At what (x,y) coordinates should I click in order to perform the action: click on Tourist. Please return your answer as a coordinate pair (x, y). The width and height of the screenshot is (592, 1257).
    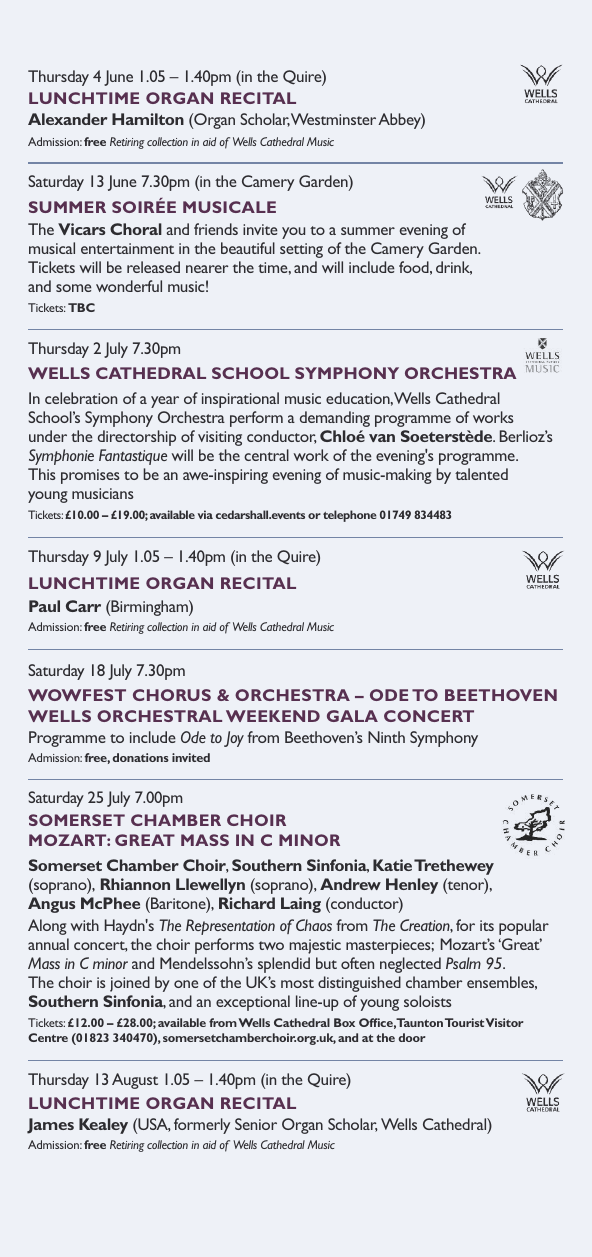
    Looking at the image, I should click on (464, 1022).
